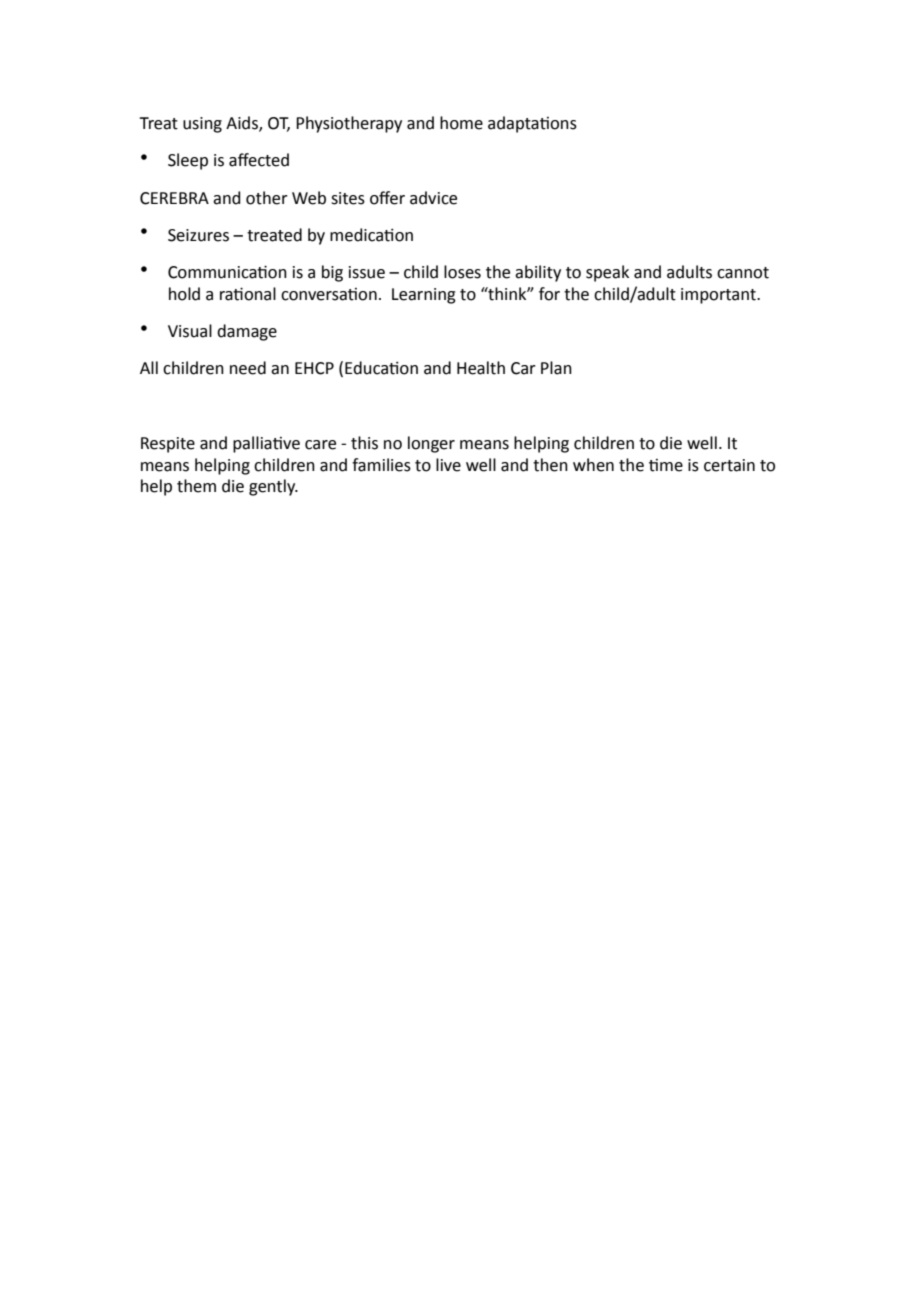  What do you see at coordinates (481, 368) in the screenshot?
I see `Health` at bounding box center [481, 368].
